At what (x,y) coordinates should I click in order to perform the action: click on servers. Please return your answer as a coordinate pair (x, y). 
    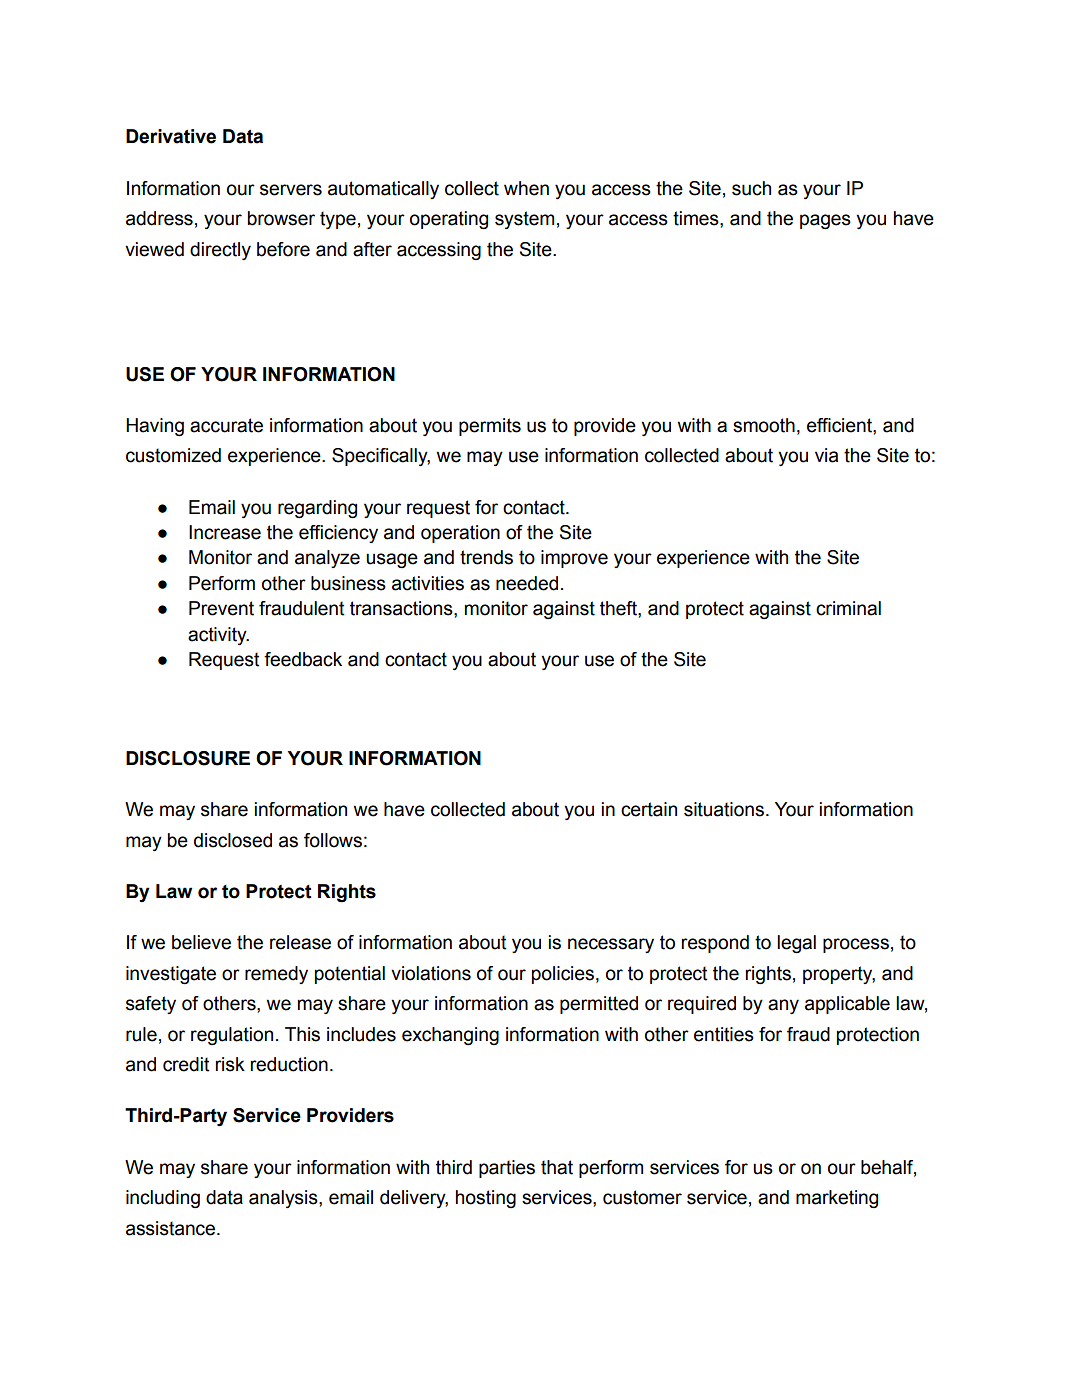
    Looking at the image, I should click on (291, 190).
